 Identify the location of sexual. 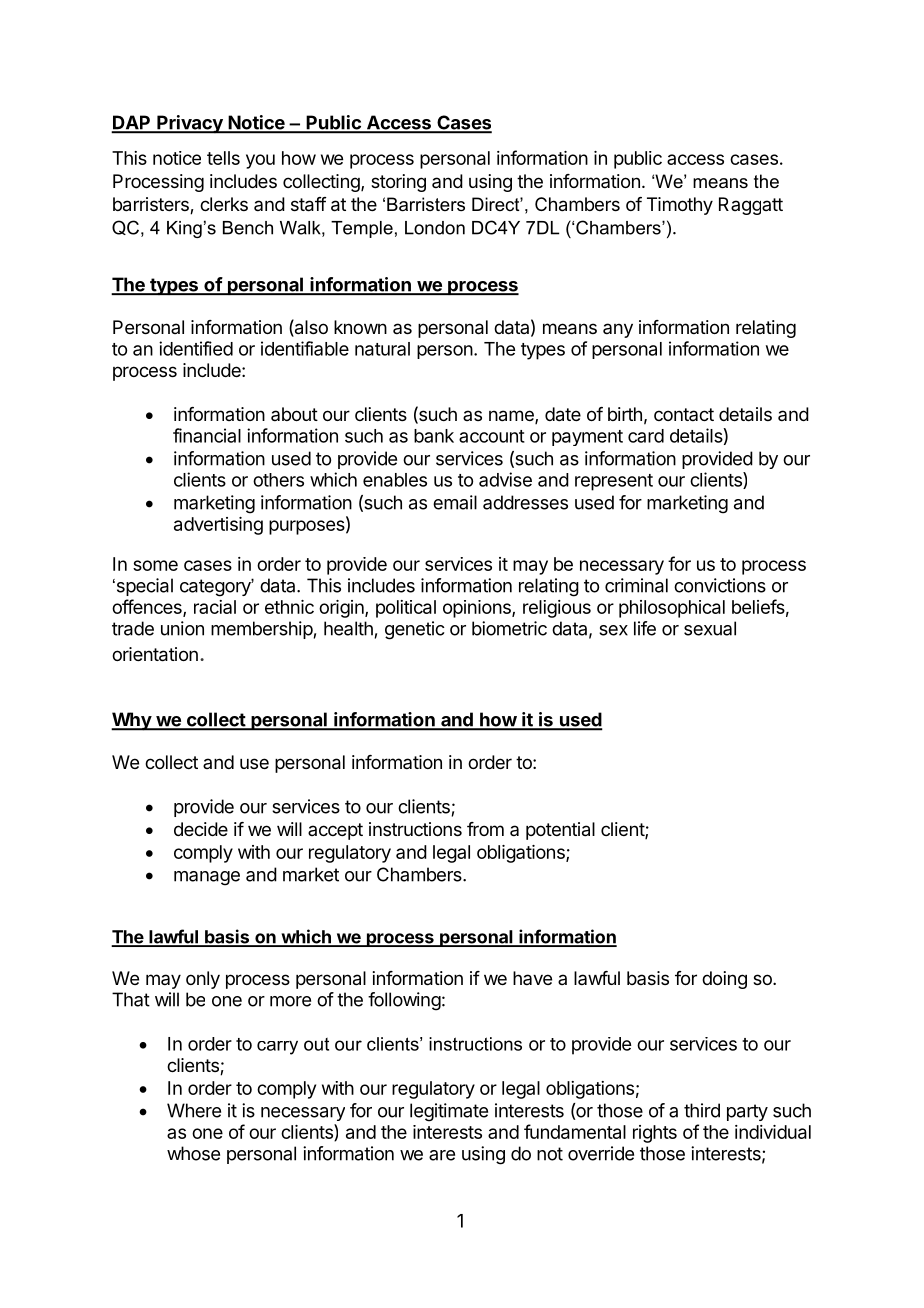
(710, 628).
